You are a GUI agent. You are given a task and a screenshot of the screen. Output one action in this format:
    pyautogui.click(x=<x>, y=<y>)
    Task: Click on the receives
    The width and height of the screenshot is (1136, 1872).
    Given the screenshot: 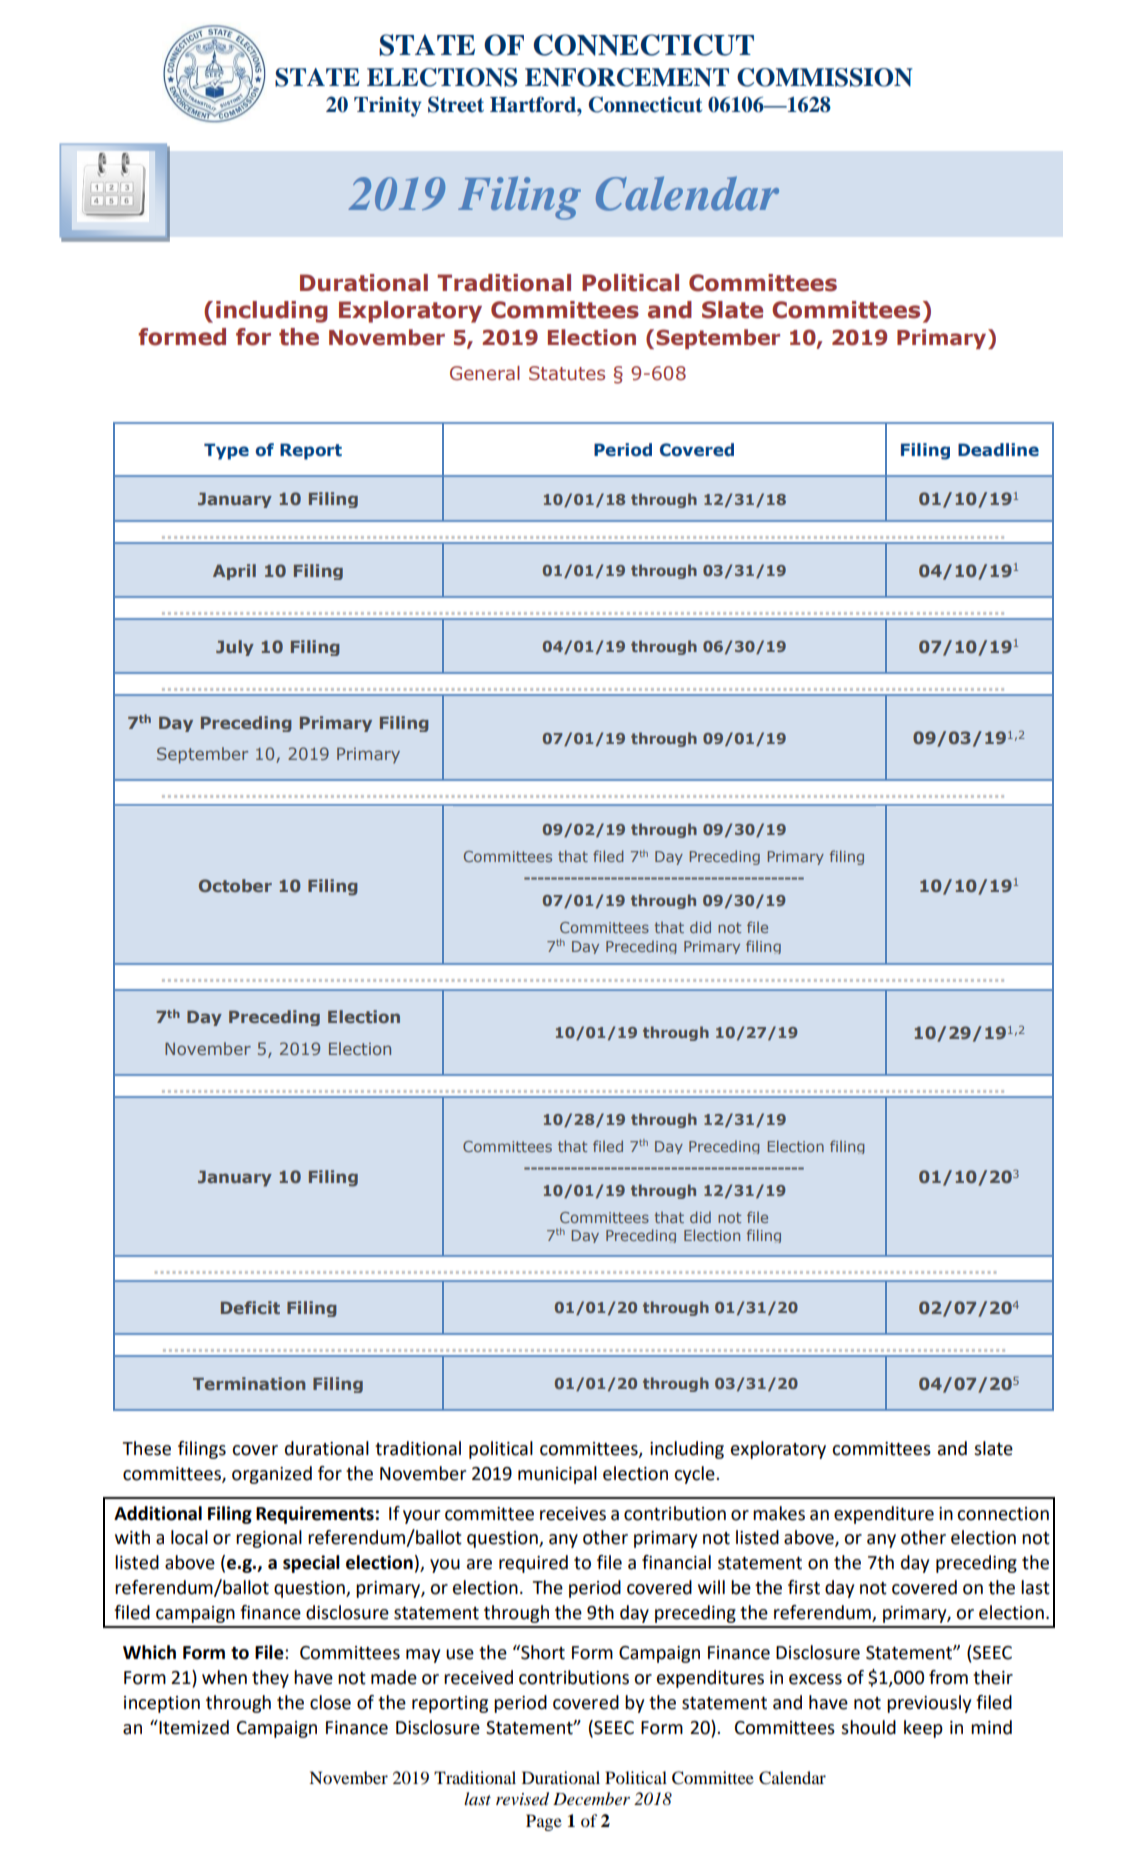 What is the action you would take?
    pyautogui.click(x=573, y=1514)
